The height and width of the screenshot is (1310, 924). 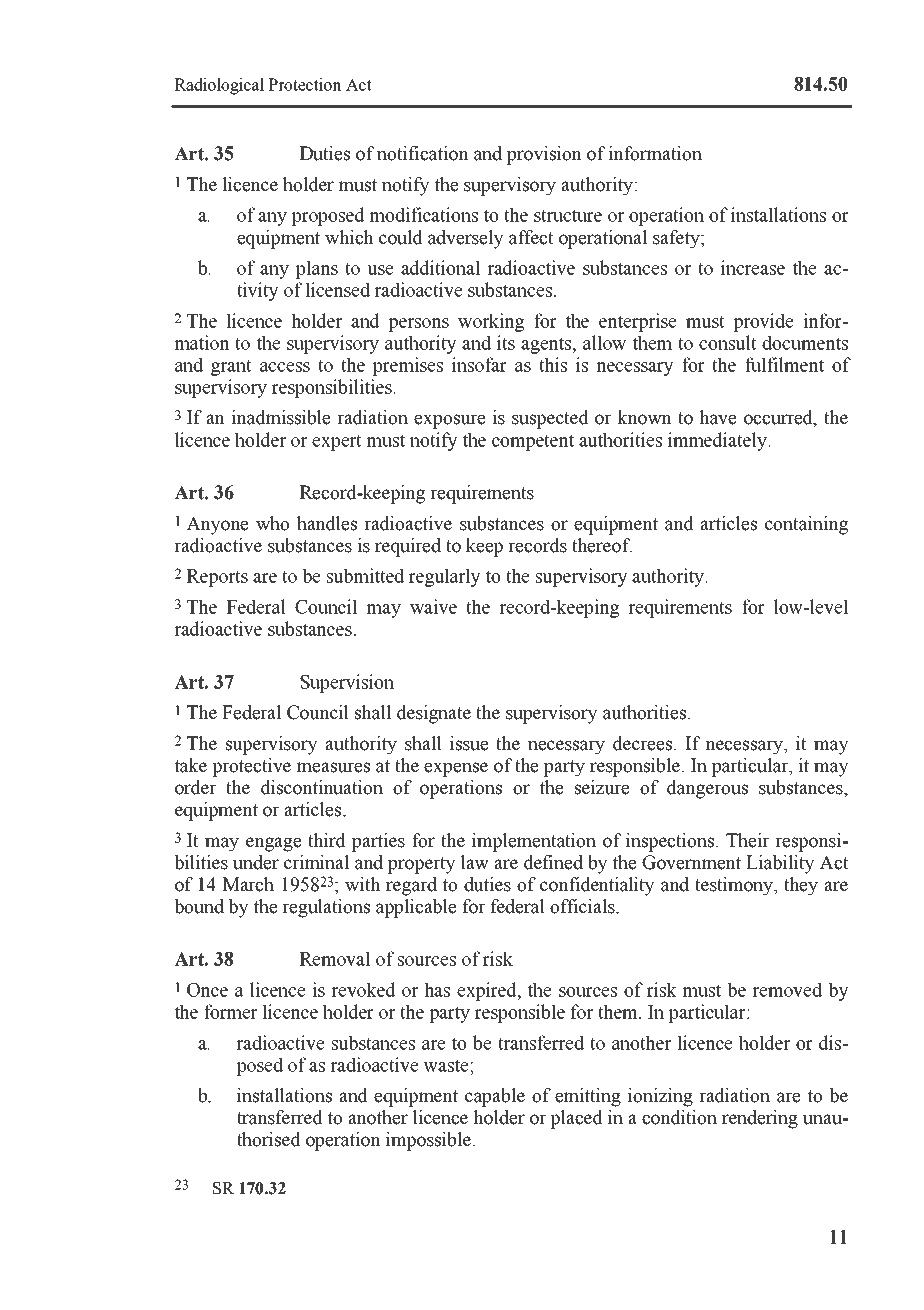 I want to click on competent, so click(x=533, y=442).
